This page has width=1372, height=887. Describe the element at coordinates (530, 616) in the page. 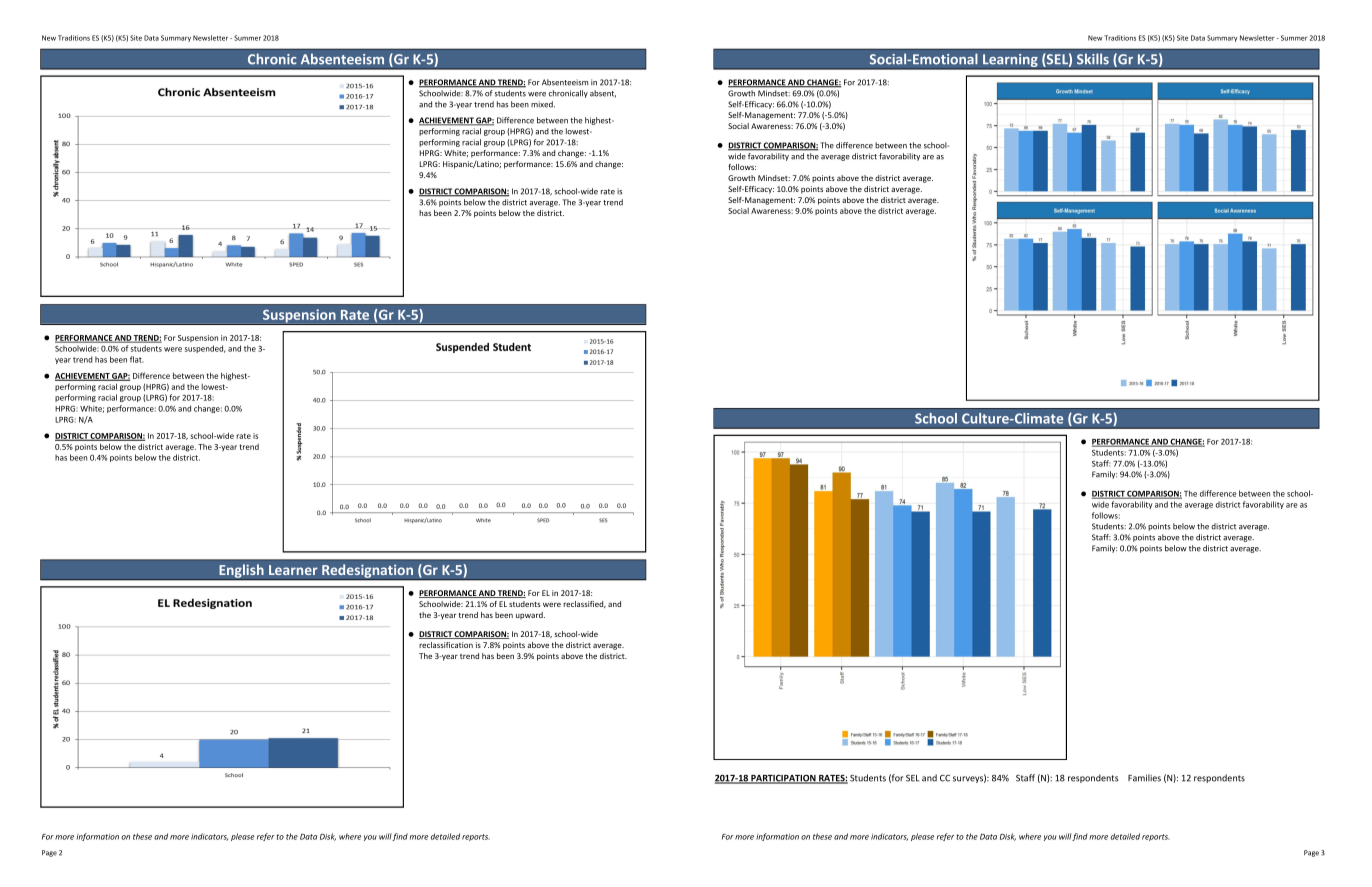

I see `upward` at that location.
